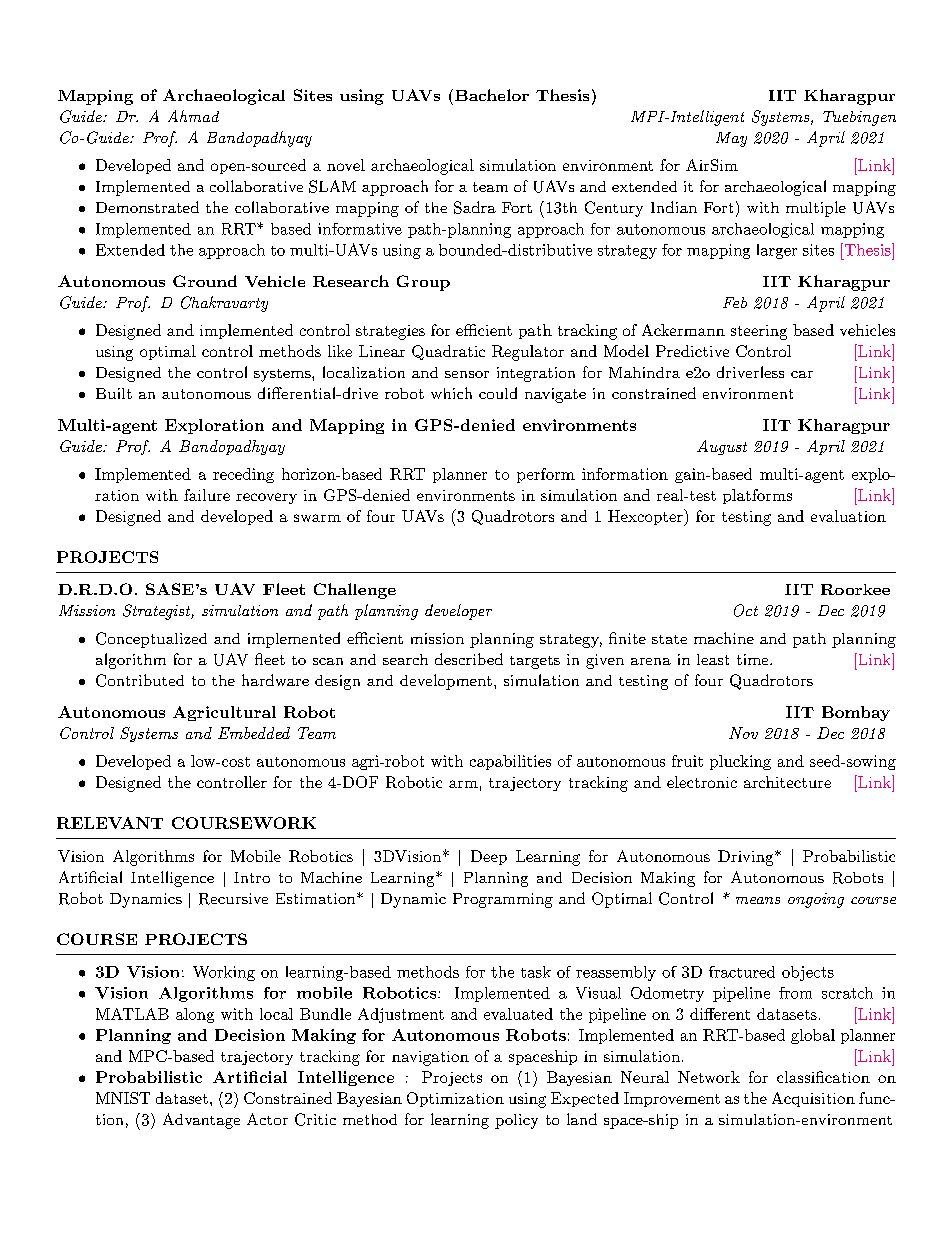 The height and width of the screenshot is (1233, 952). I want to click on Advantage, so click(201, 1121).
